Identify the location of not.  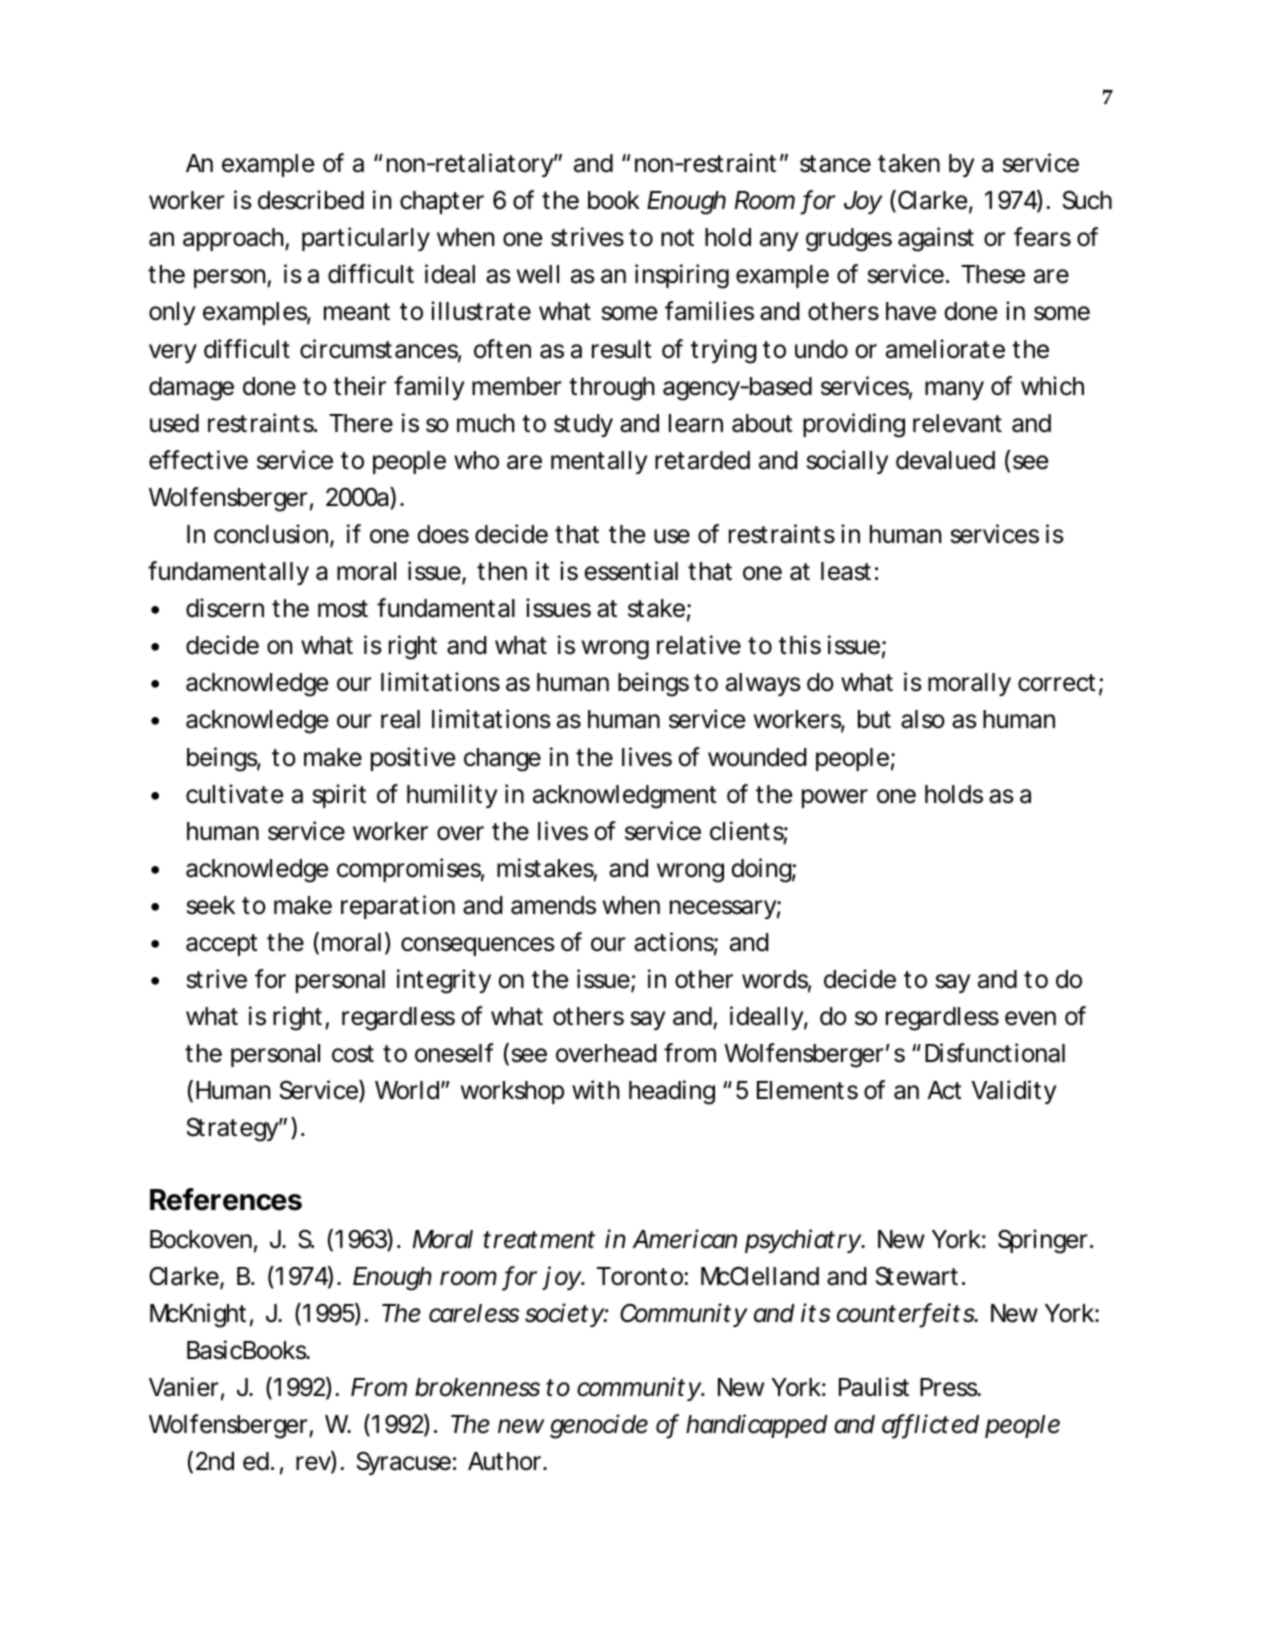
(677, 238).
